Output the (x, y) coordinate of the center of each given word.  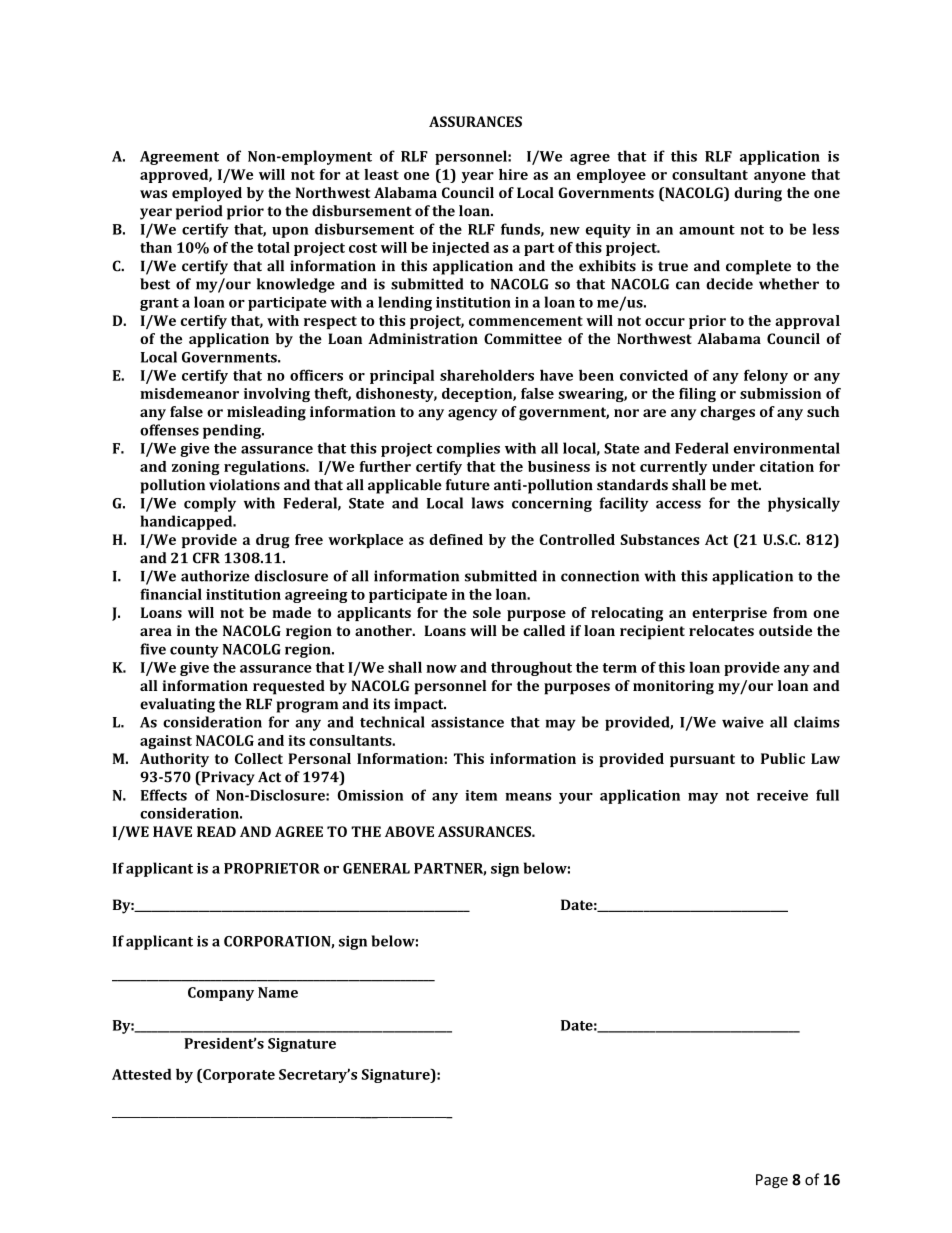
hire (513, 174)
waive (743, 722)
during (758, 194)
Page (772, 1181)
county (194, 651)
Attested (142, 1074)
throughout (531, 668)
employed (207, 194)
